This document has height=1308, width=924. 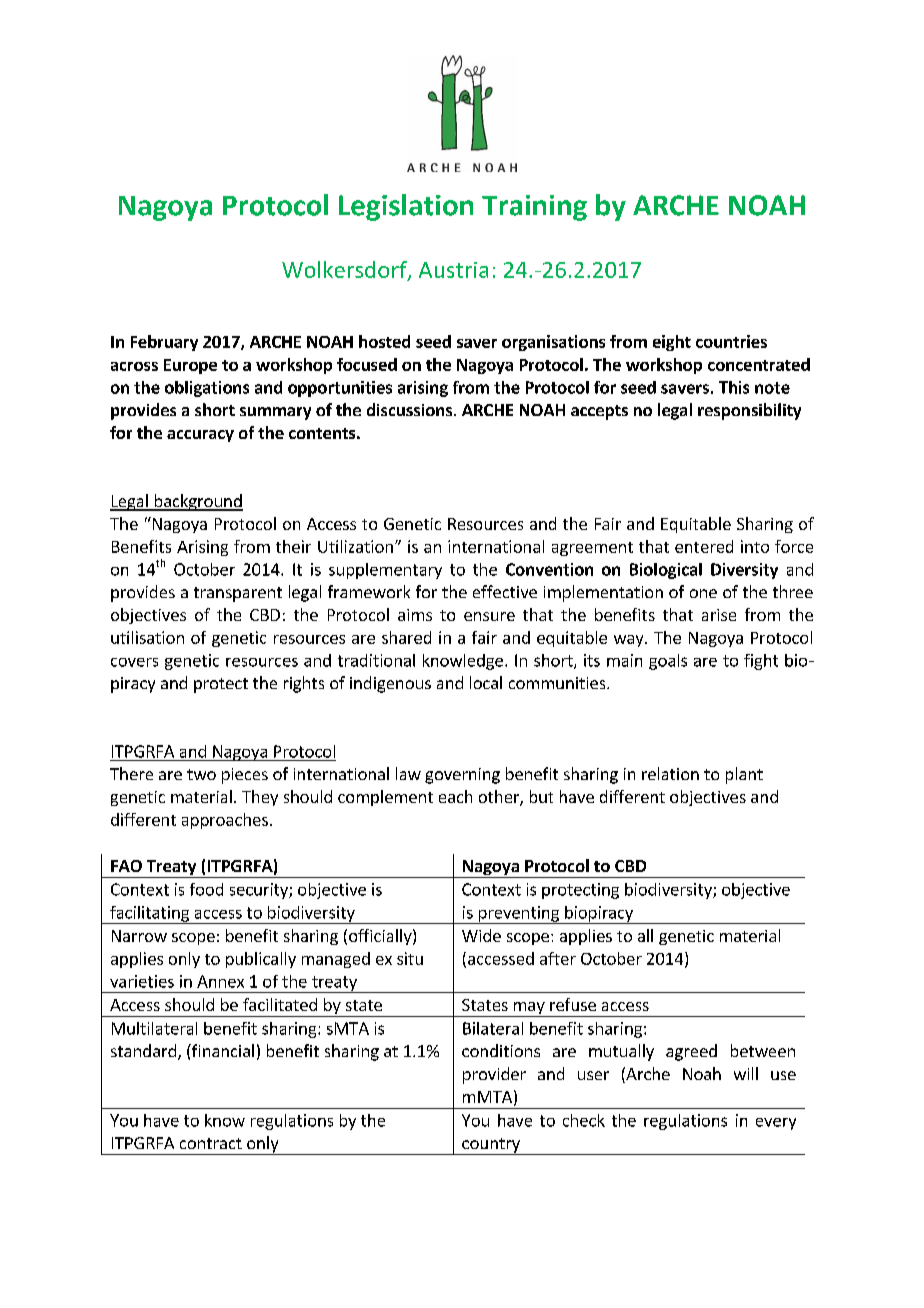 I want to click on February, so click(x=164, y=343).
